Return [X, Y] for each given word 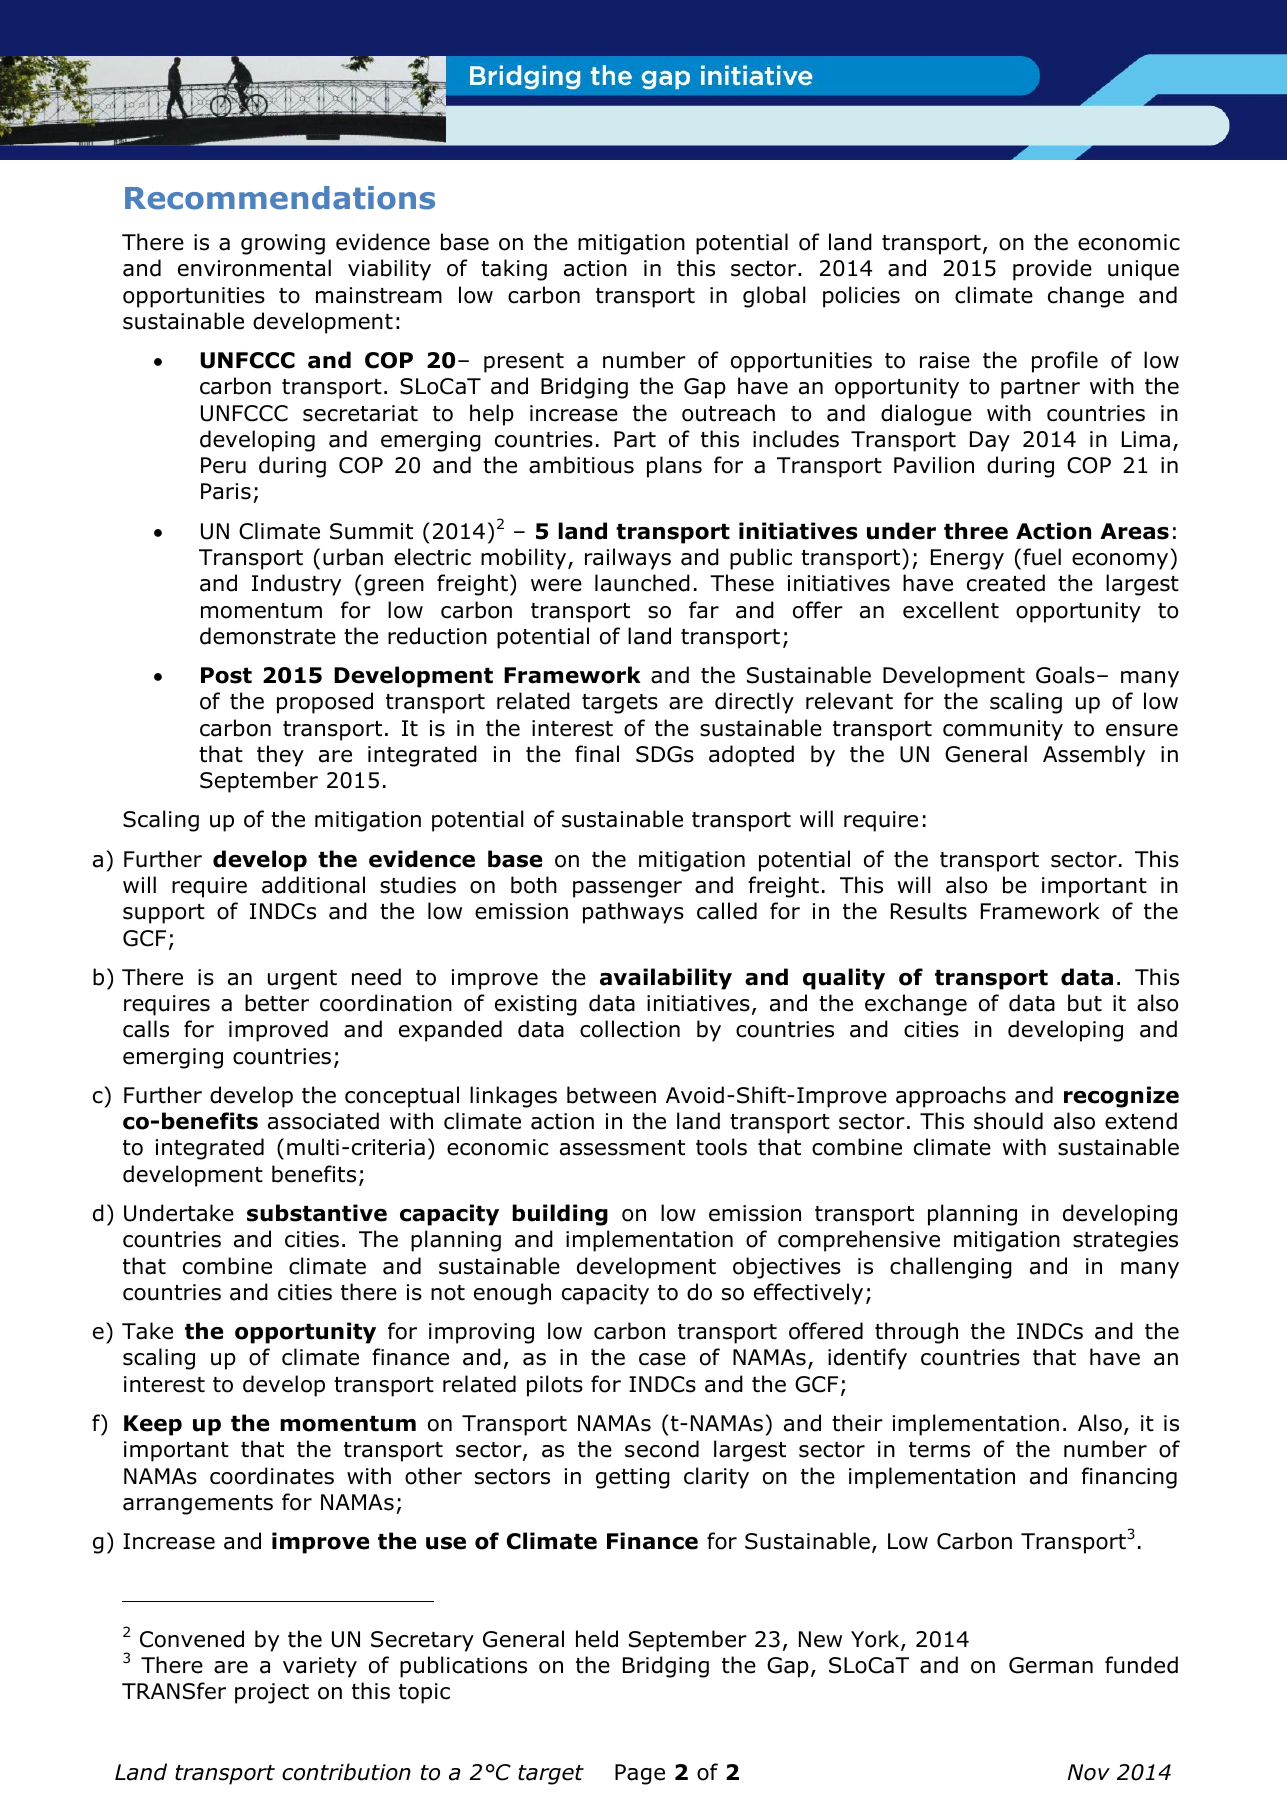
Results [929, 911]
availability [666, 979]
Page [640, 1774]
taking [514, 270]
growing [283, 244]
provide [1052, 270]
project [272, 1693]
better [277, 1003]
